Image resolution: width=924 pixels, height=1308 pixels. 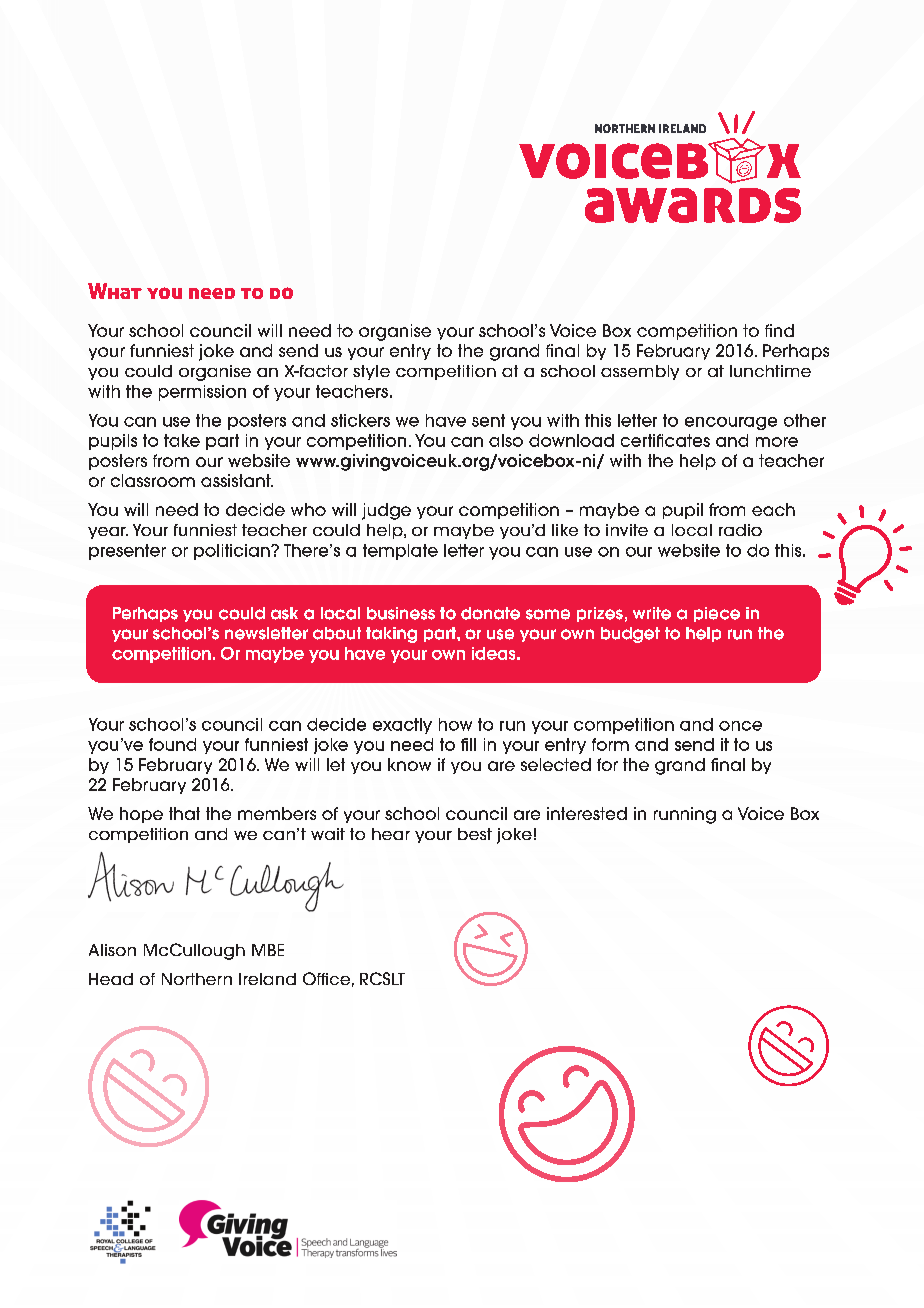 I want to click on ask, so click(x=284, y=613).
